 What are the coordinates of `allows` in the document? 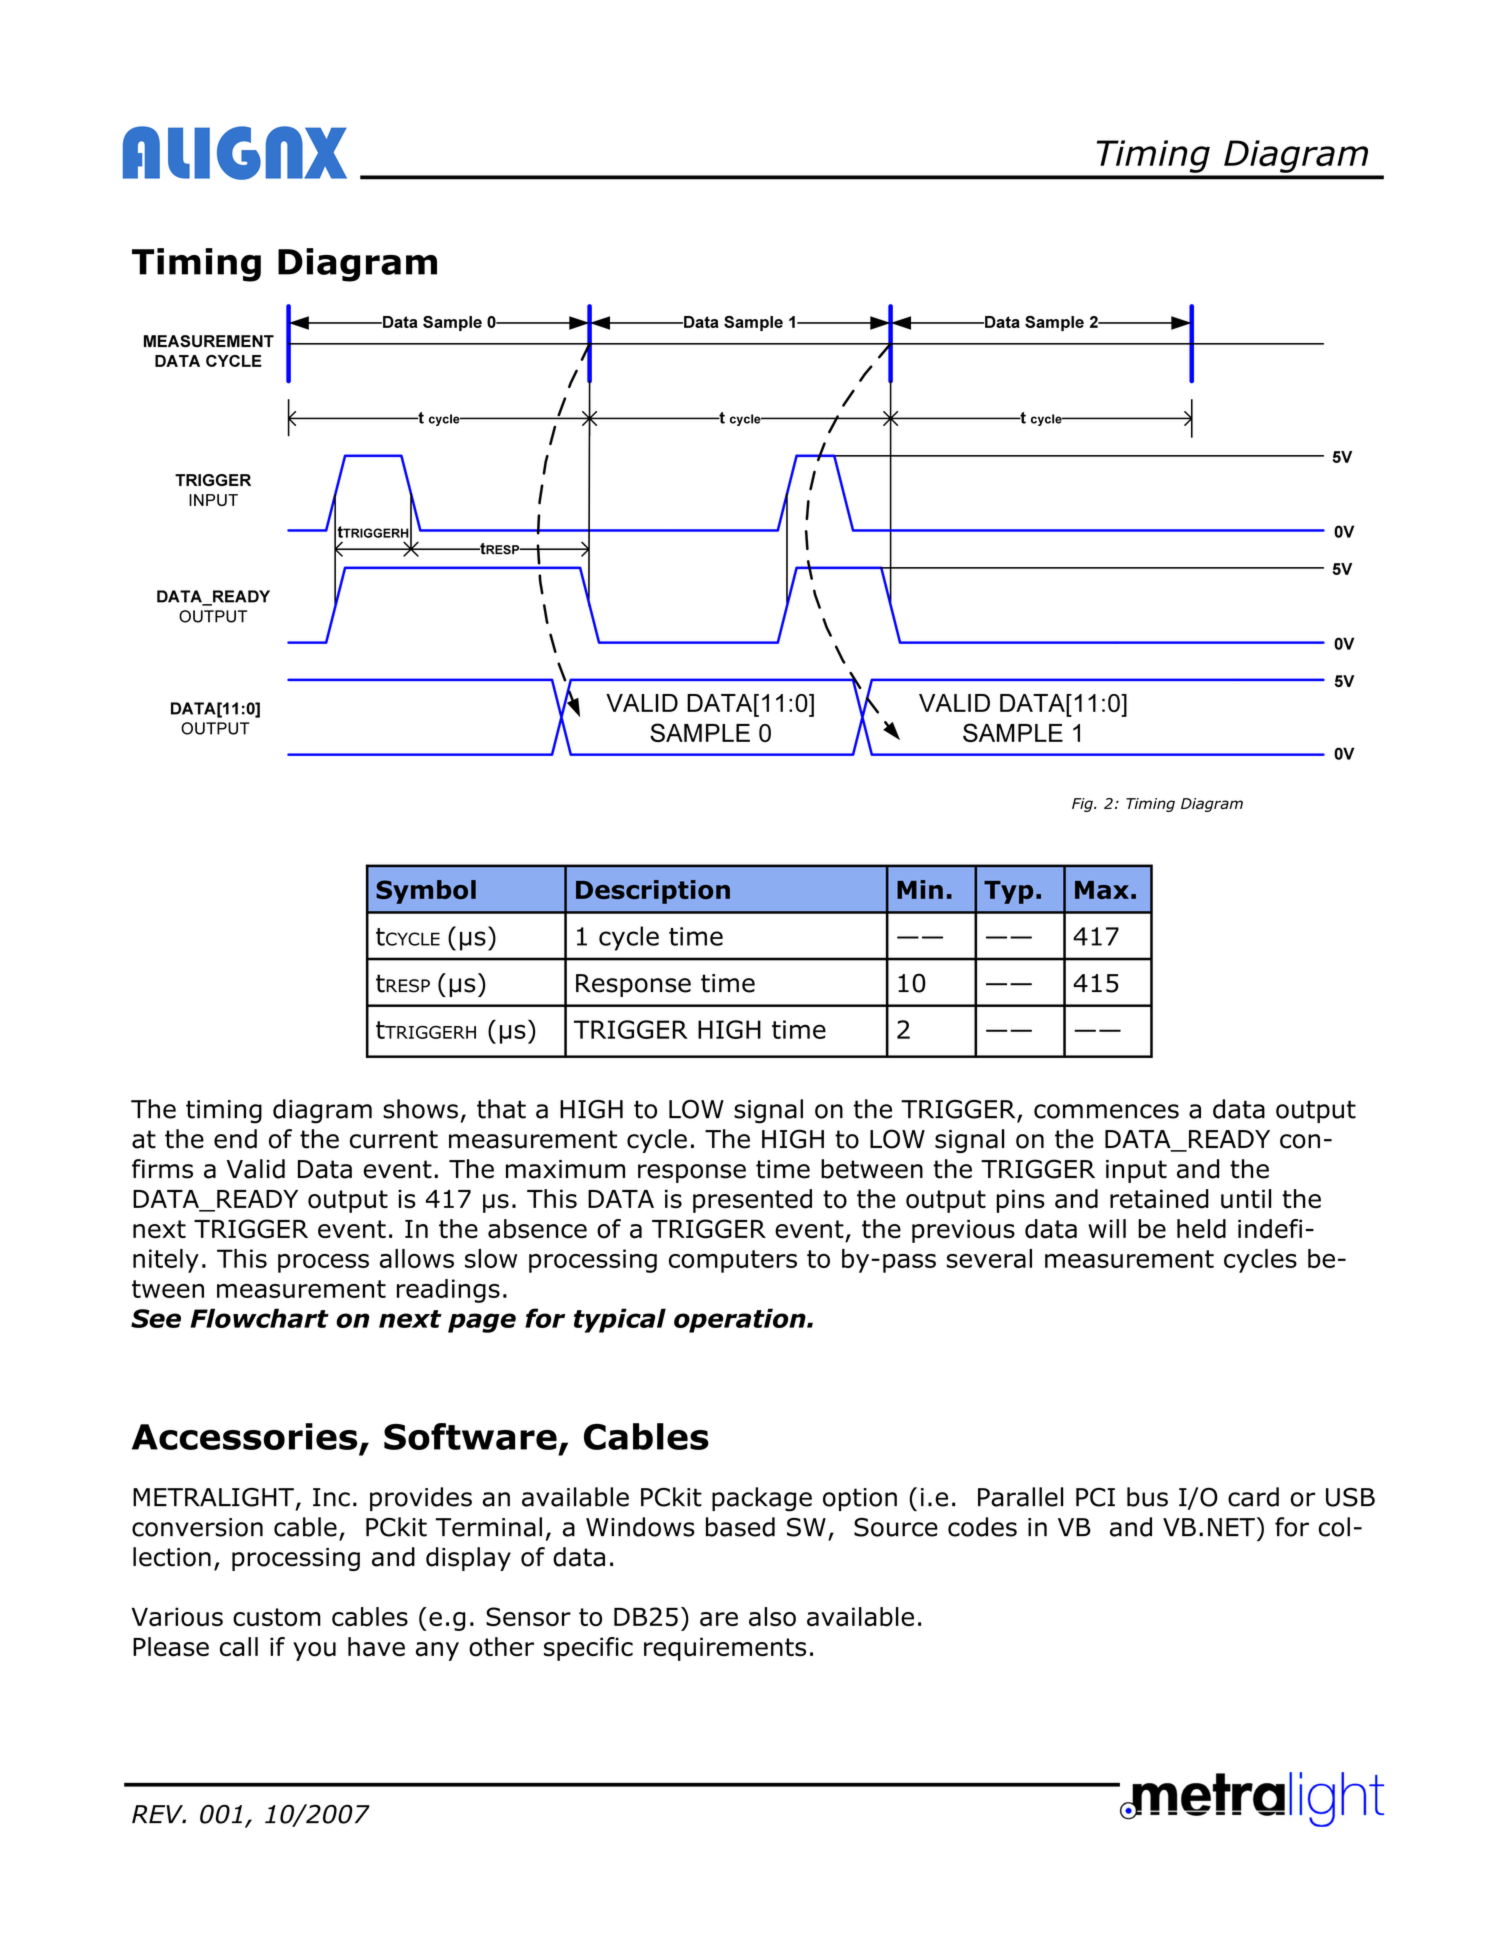 It's located at (417, 1258).
